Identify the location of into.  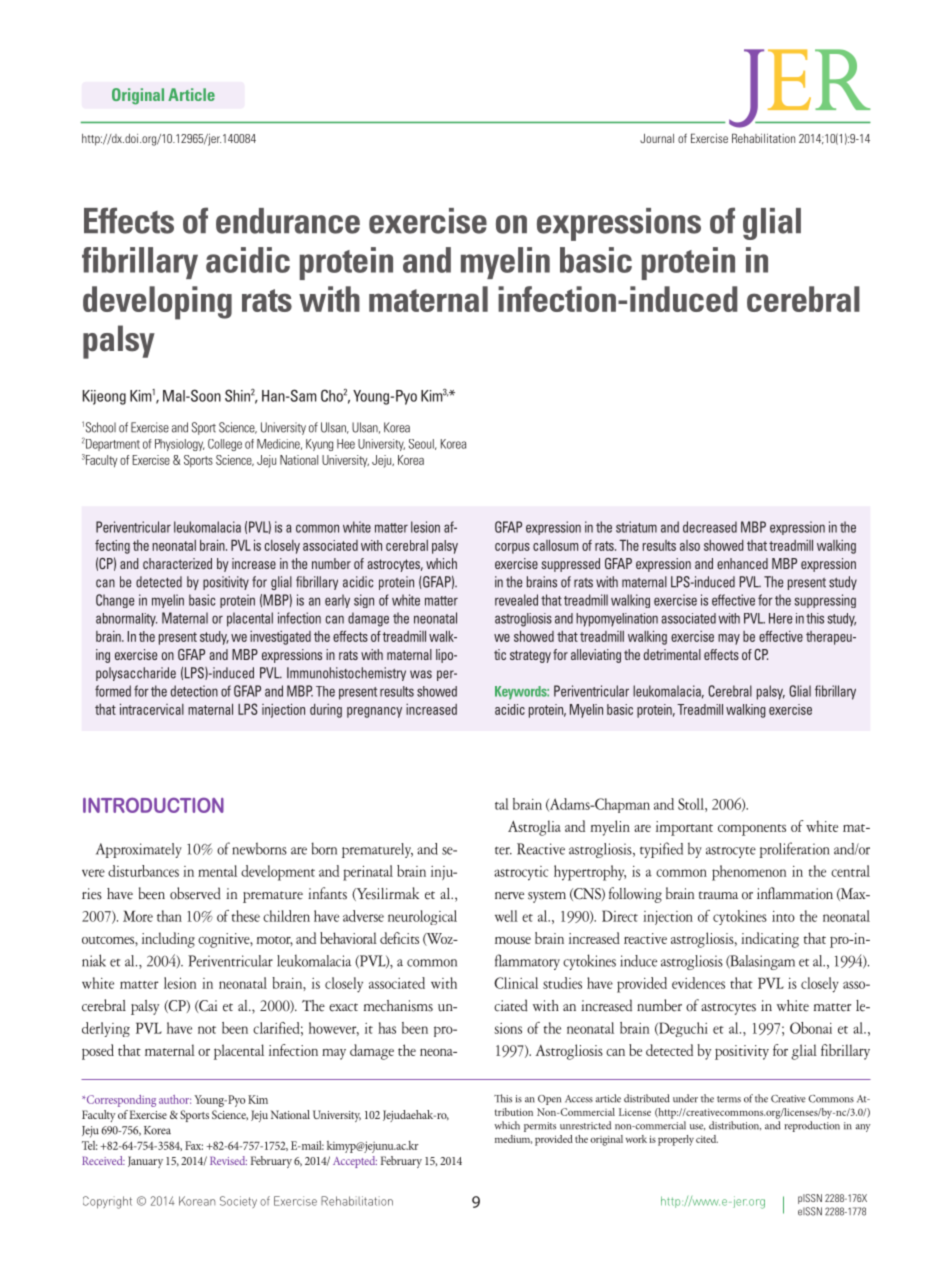
(783, 916).
